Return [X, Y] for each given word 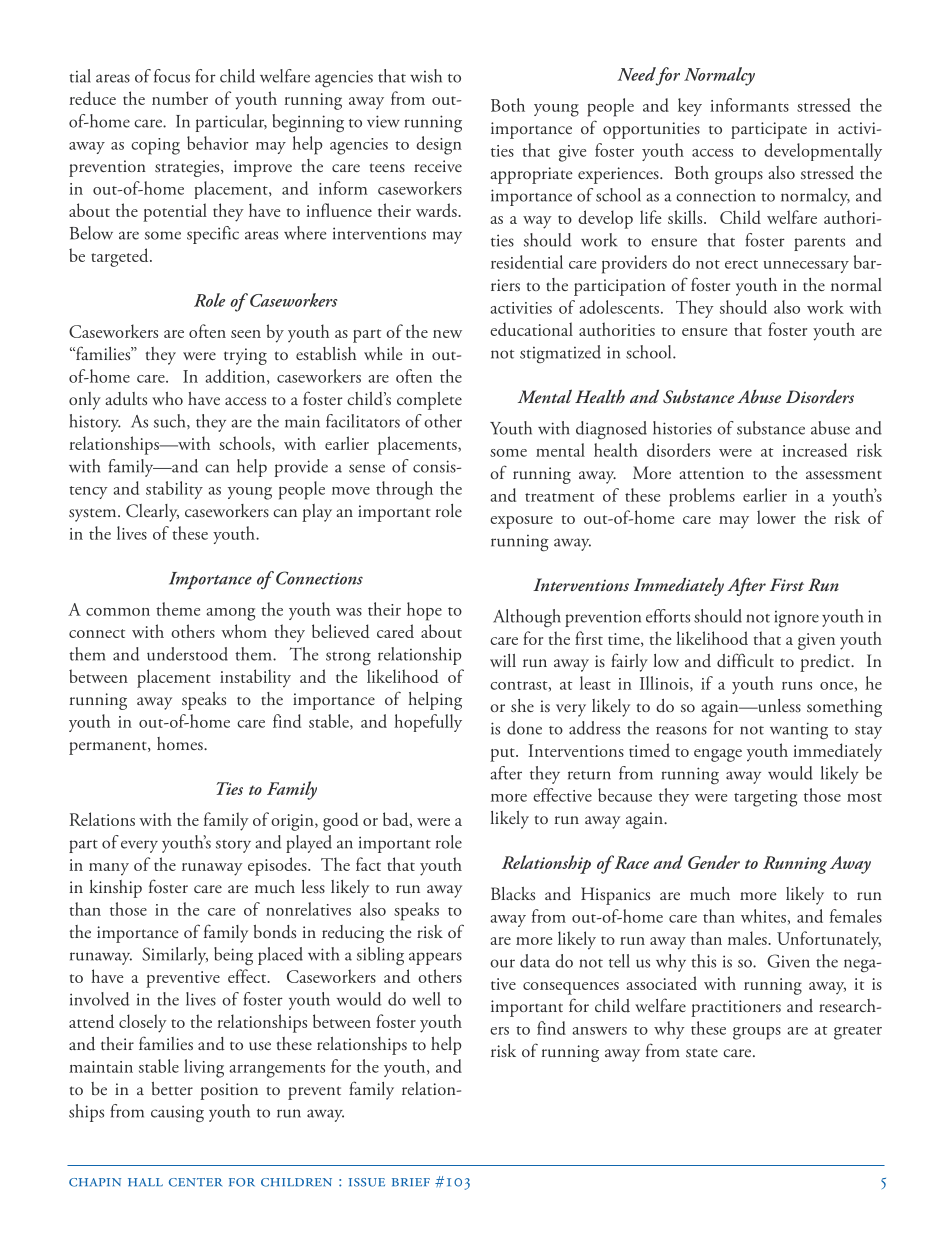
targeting [765, 798]
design [439, 145]
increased [814, 450]
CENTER [195, 1182]
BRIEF [411, 1182]
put [503, 755]
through [404, 490]
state [702, 1052]
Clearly [152, 513]
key [690, 107]
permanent [109, 748]
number [180, 98]
